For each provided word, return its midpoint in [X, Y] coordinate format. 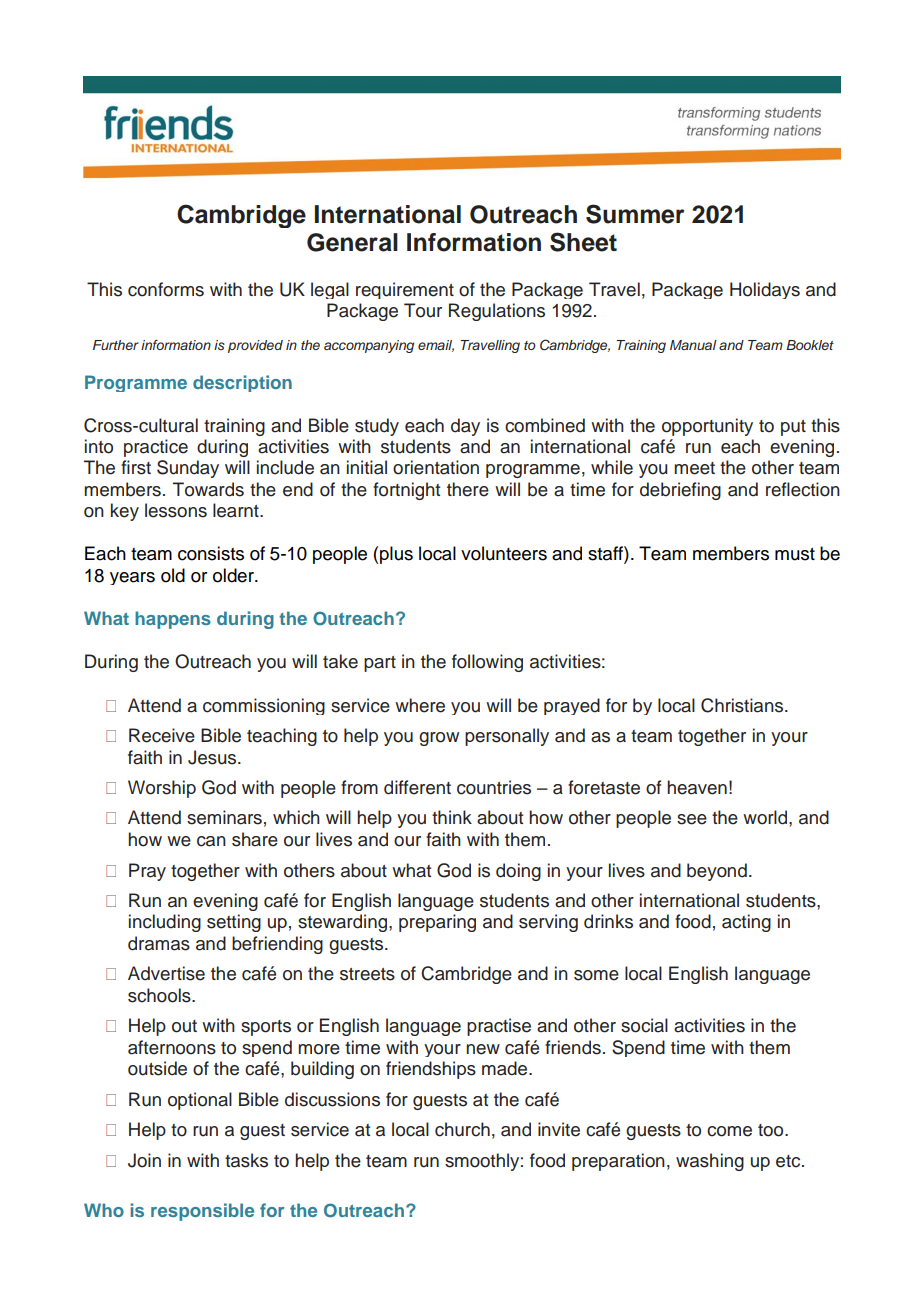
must [795, 554]
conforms [166, 289]
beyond [717, 872]
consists [211, 553]
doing [518, 872]
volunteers [504, 553]
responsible [202, 1212]
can [211, 841]
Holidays [765, 290]
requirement [405, 290]
